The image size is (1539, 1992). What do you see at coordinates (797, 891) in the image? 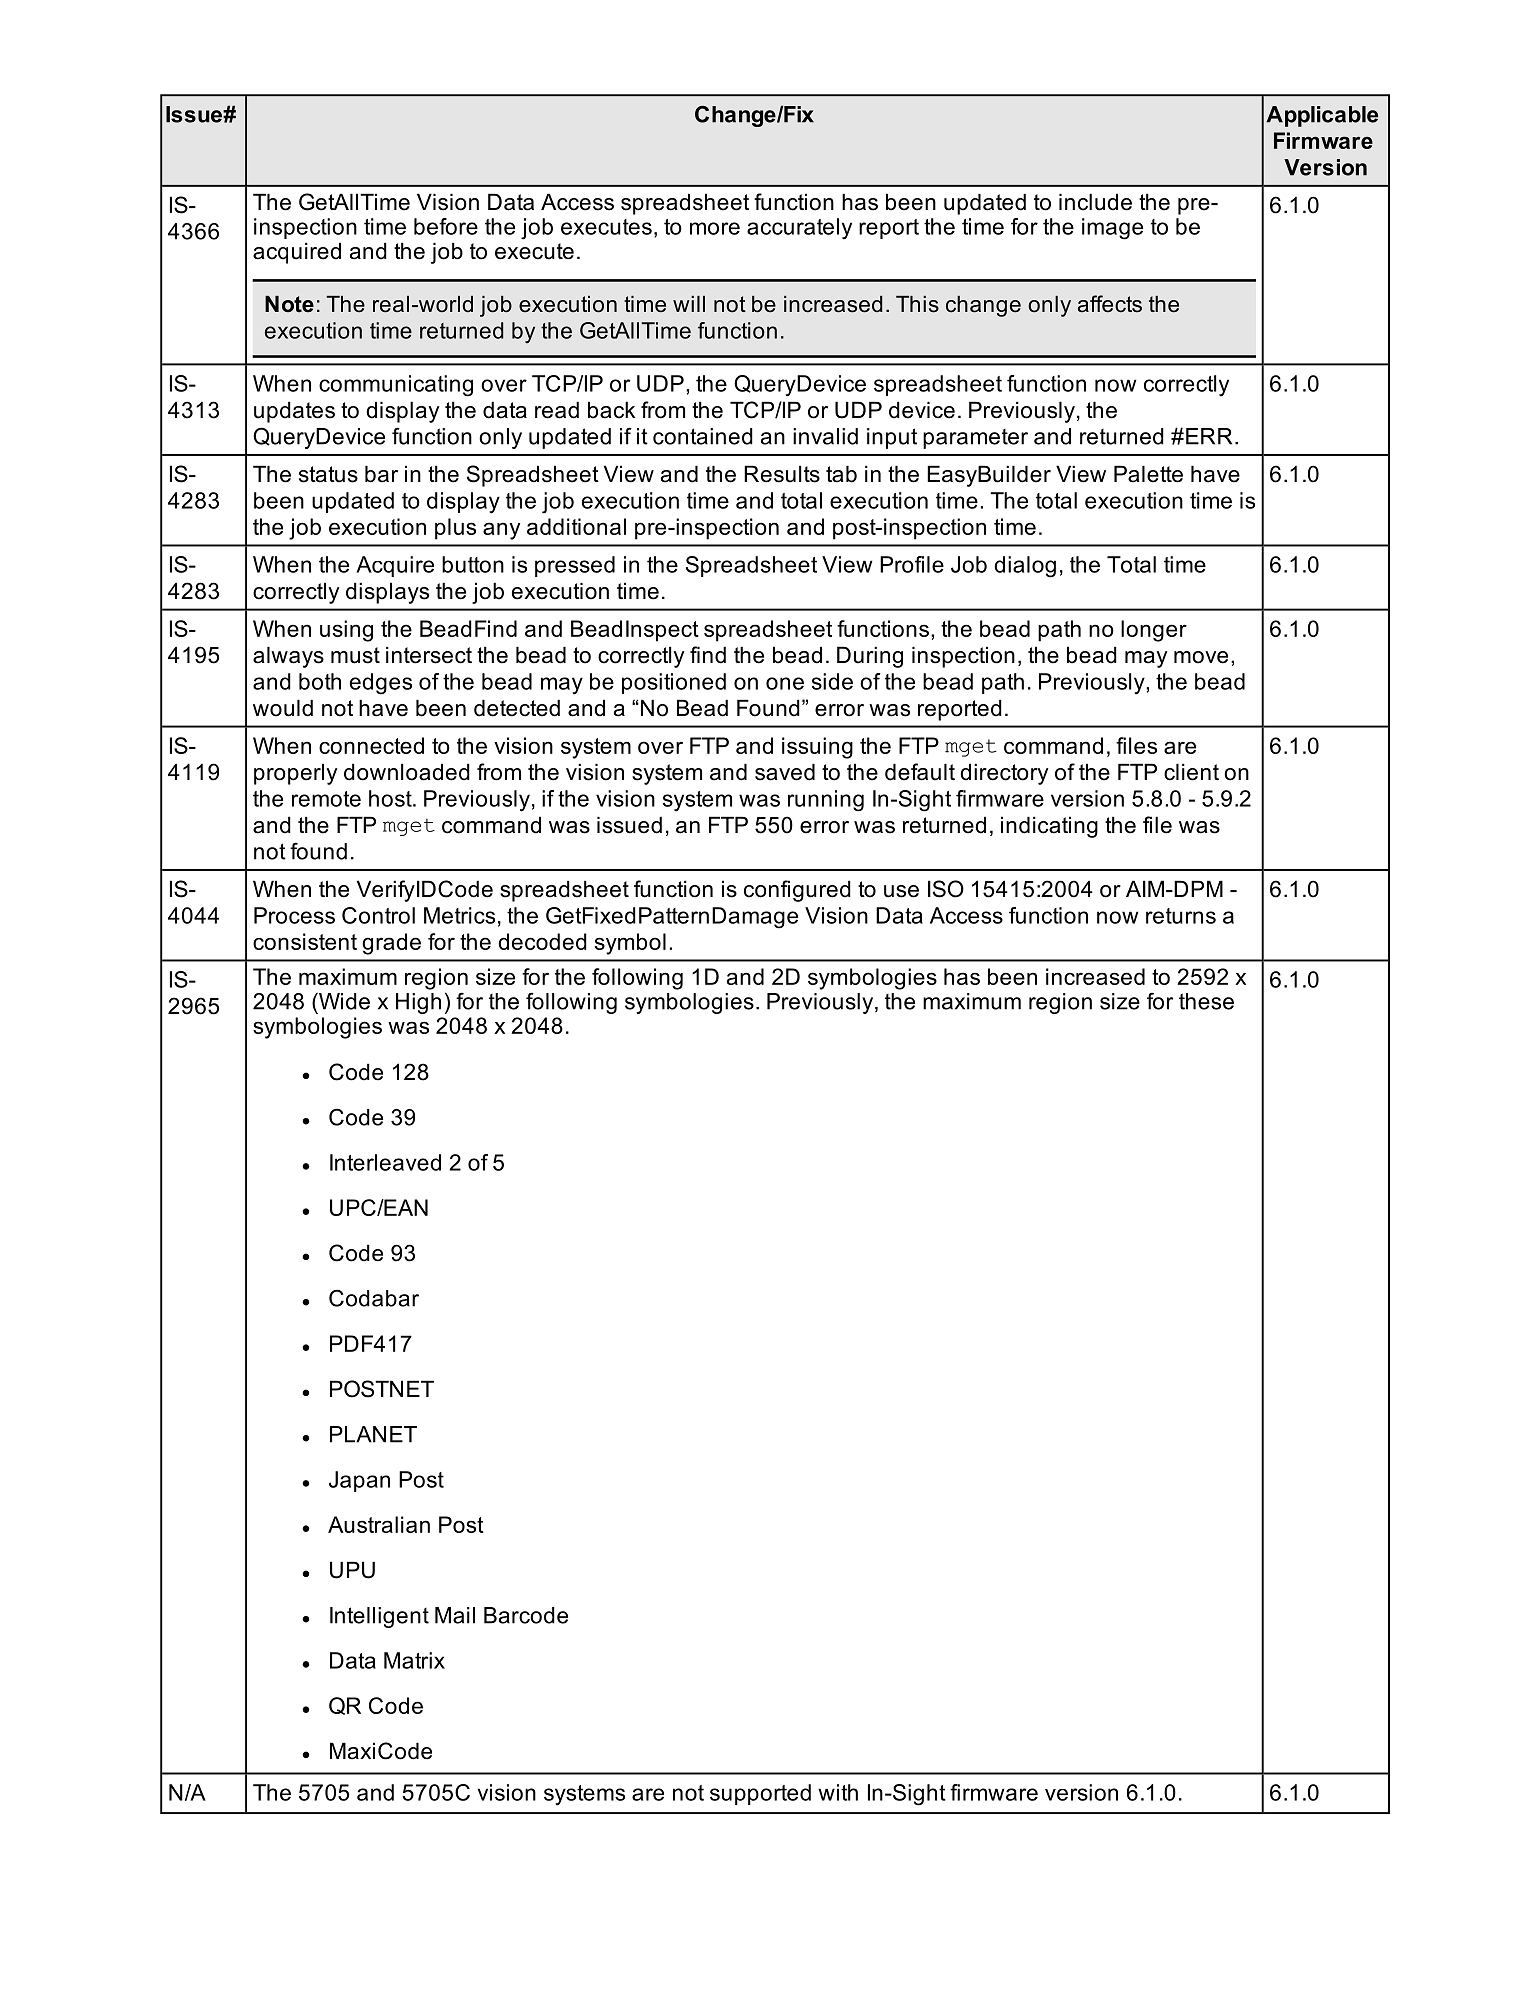
I see `configured` at bounding box center [797, 891].
